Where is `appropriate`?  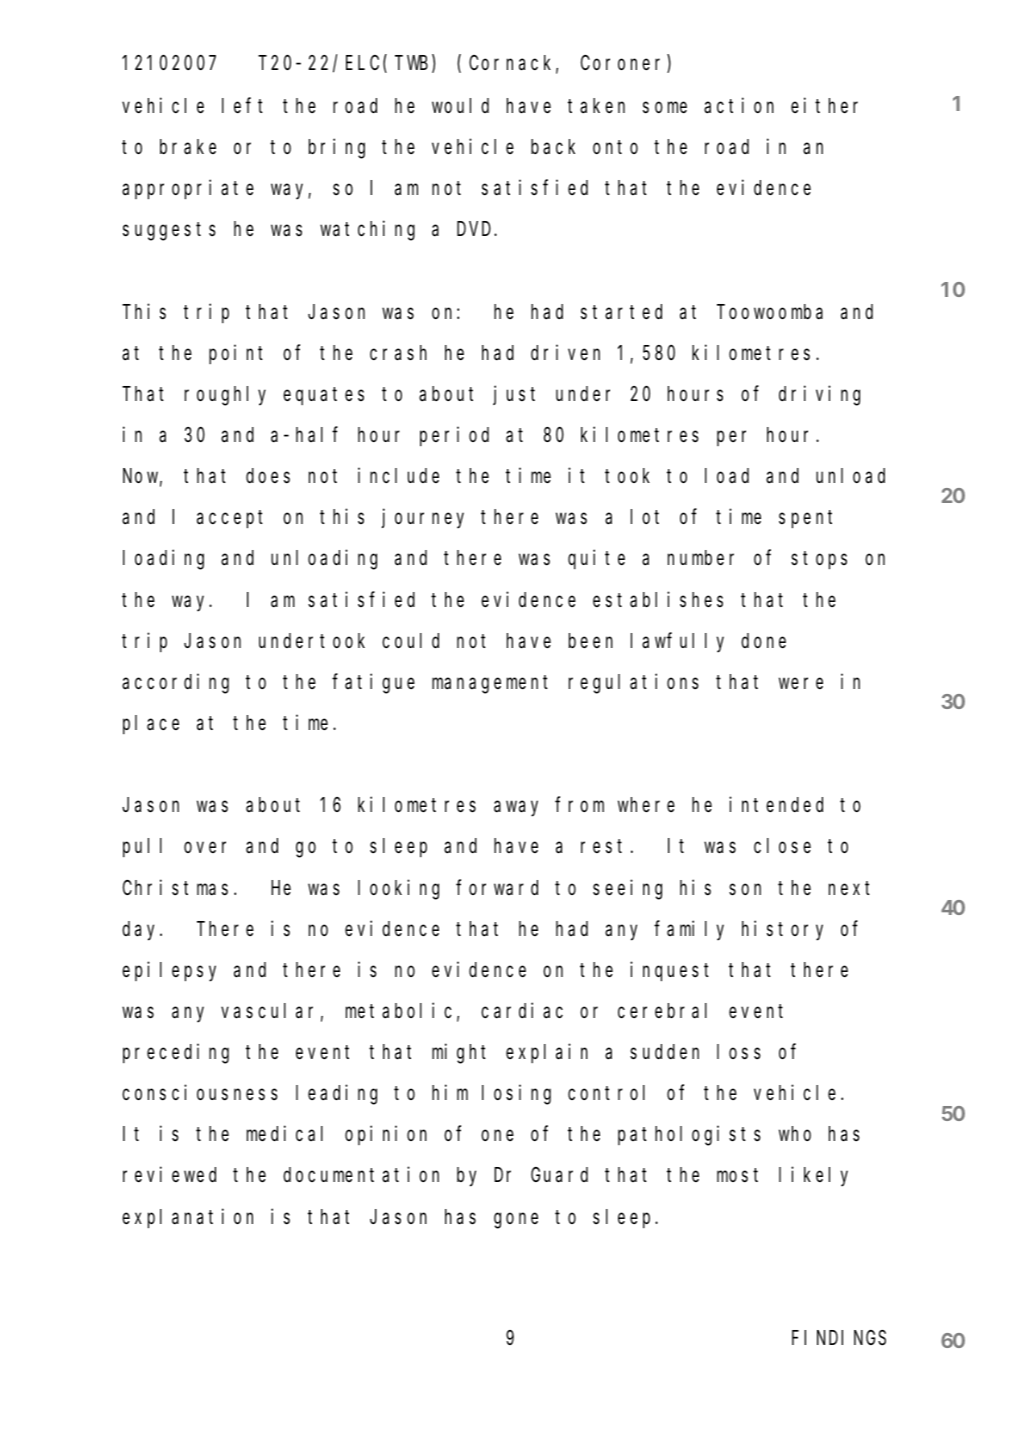 appropriate is located at coordinates (188, 190).
